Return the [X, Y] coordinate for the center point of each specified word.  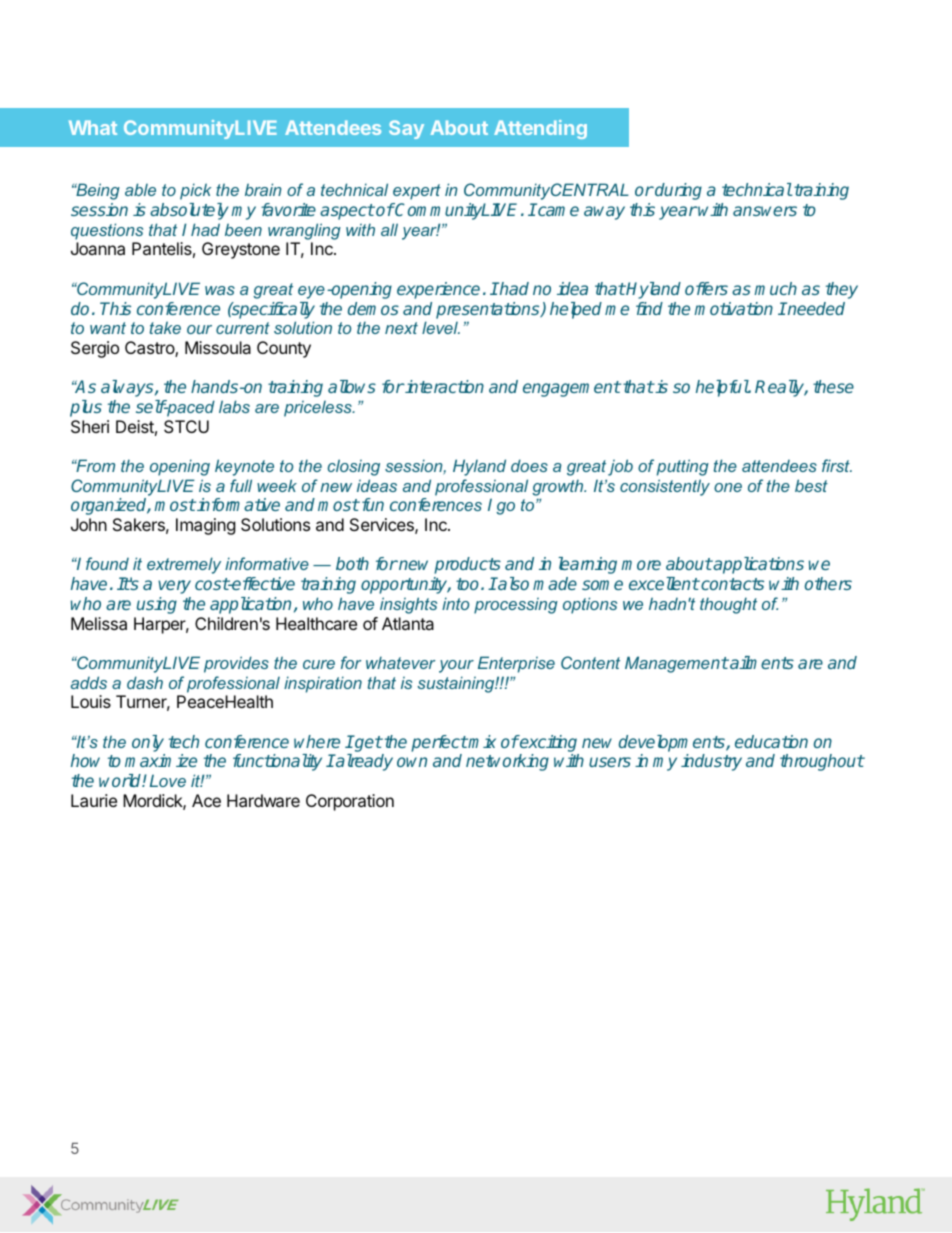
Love [168, 780]
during [677, 191]
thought [728, 605]
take [165, 327]
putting [683, 467]
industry [711, 762]
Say [406, 129]
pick [195, 191]
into [455, 603]
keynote [244, 467]
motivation [733, 308]
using [157, 605]
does [529, 465]
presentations [489, 310]
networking [507, 762]
